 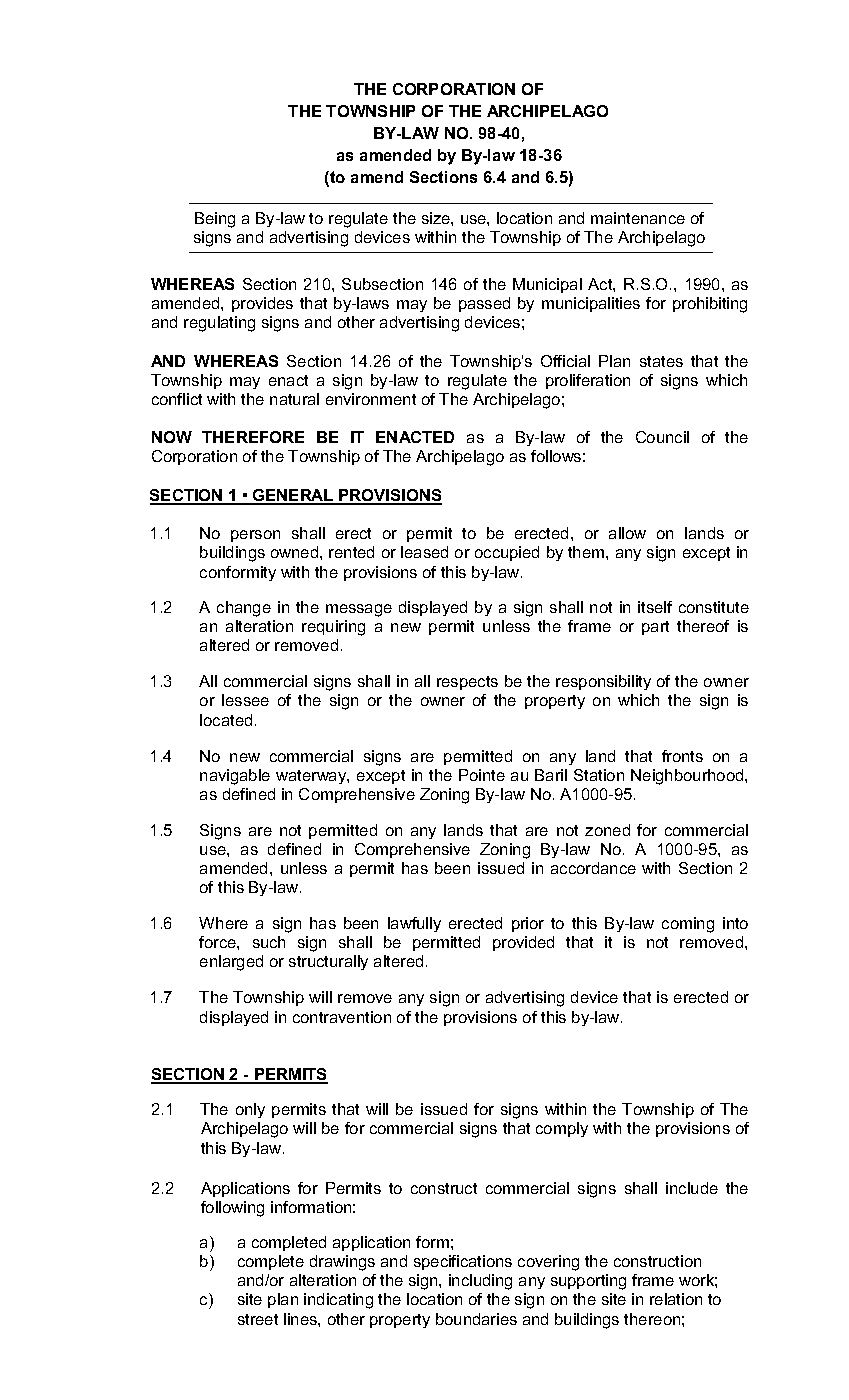 What do you see at coordinates (484, 304) in the page?
I see `passed` at bounding box center [484, 304].
